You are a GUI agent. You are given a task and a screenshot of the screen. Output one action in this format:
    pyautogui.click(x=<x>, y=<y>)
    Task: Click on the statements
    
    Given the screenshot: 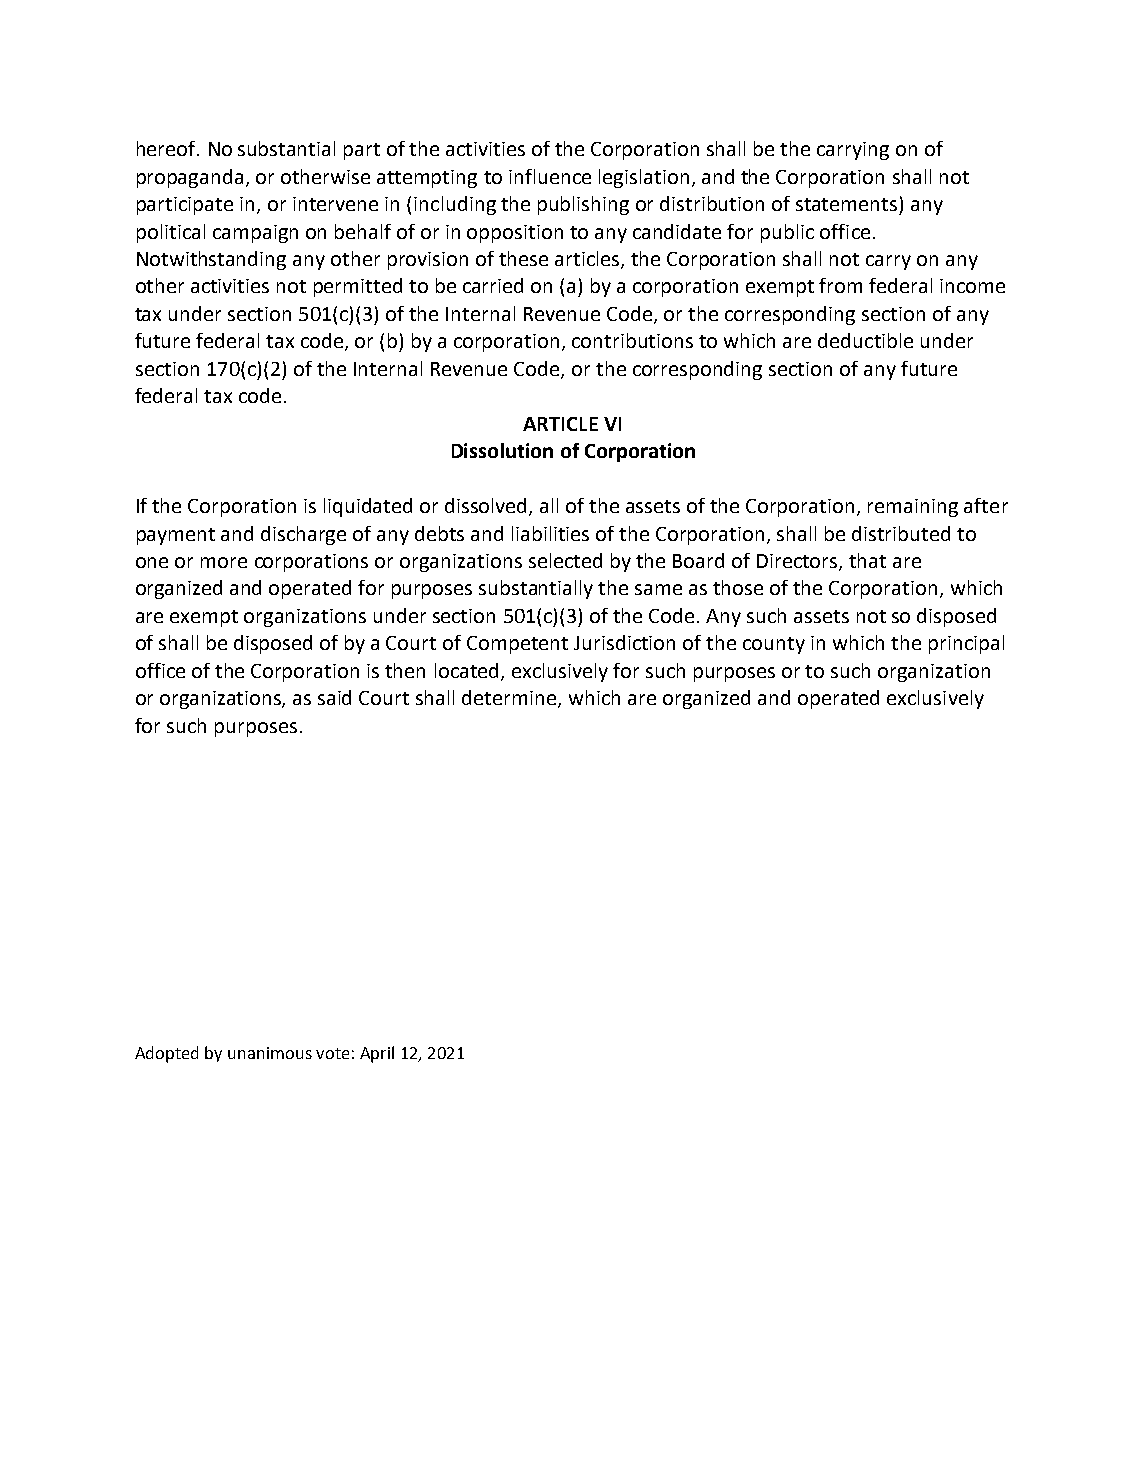 What is the action you would take?
    pyautogui.click(x=846, y=204)
